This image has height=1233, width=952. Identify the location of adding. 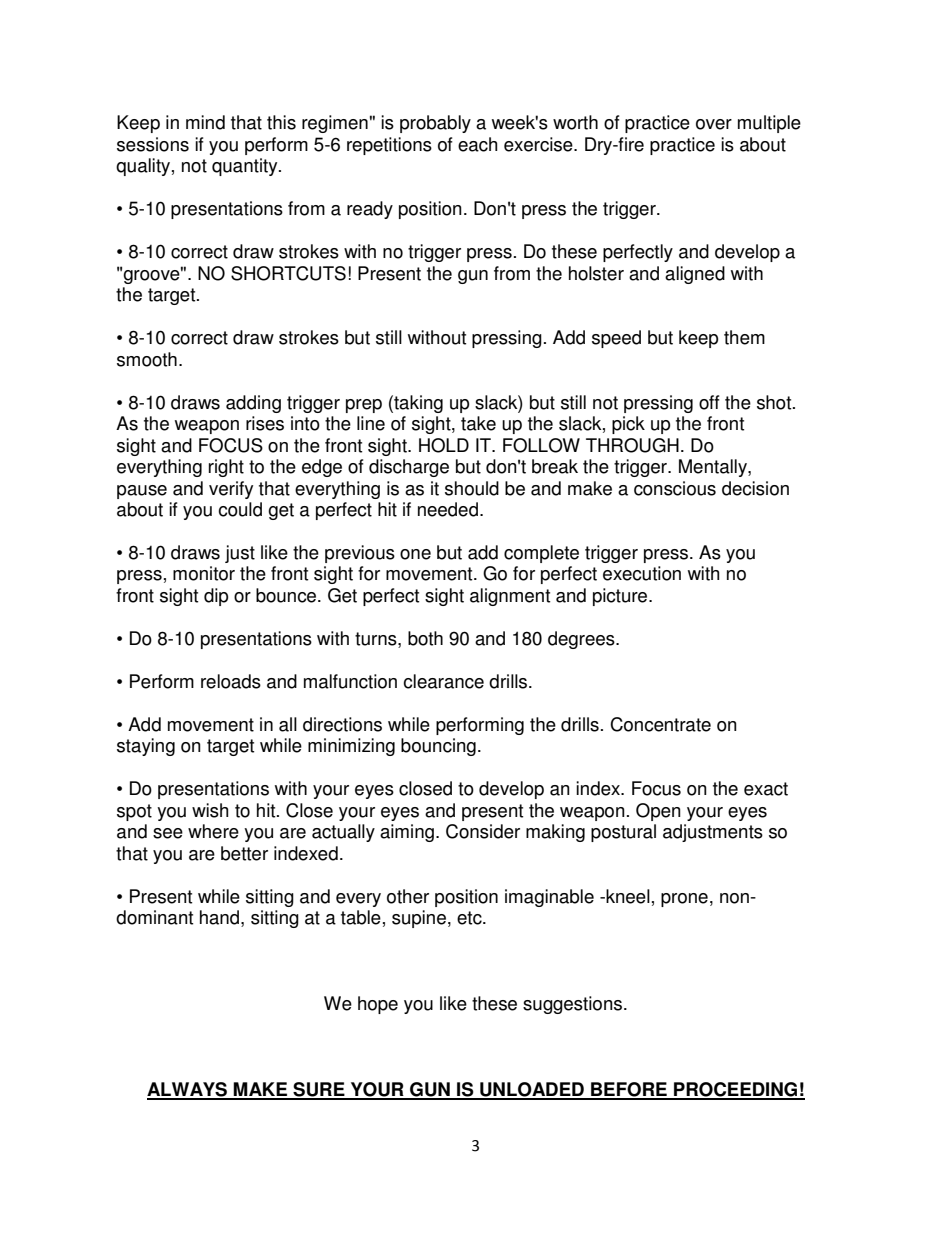
(253, 404).
